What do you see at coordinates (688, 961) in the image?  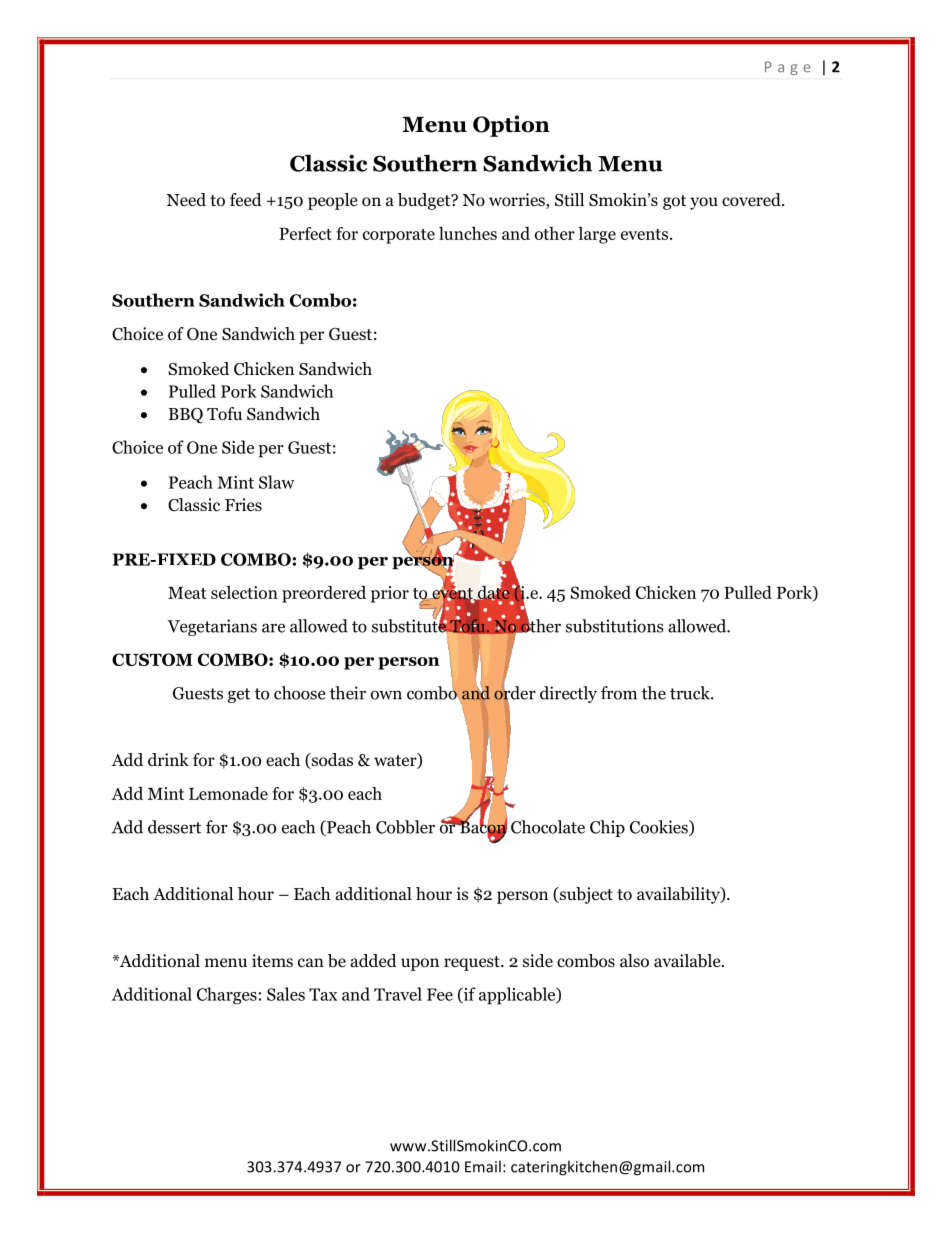 I see `available` at bounding box center [688, 961].
